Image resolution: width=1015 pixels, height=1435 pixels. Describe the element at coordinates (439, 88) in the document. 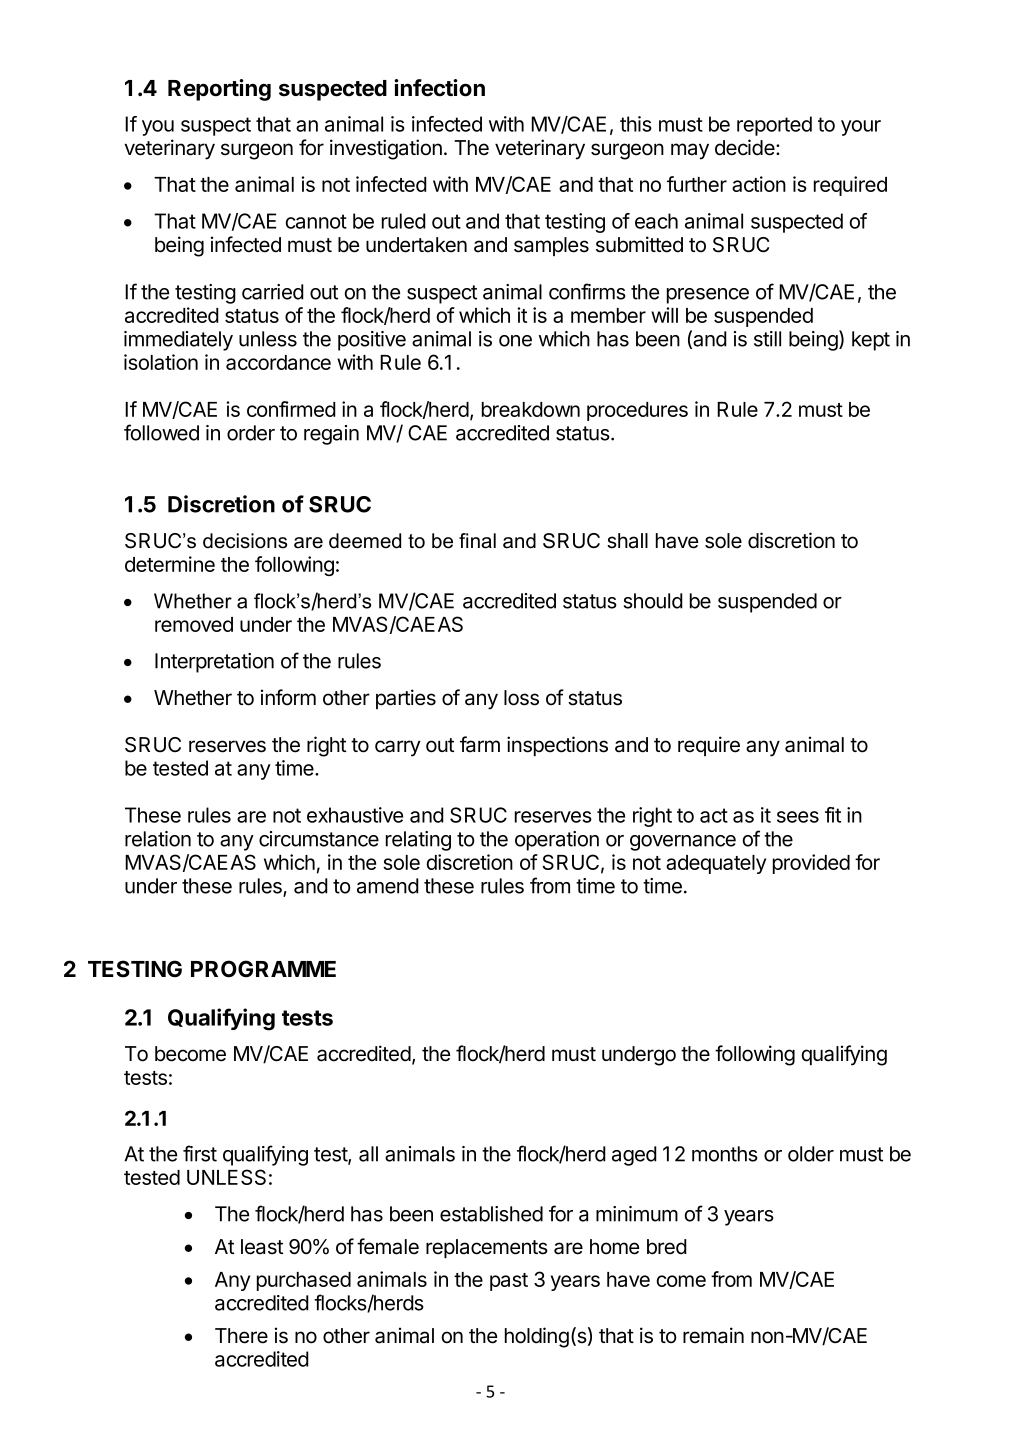

I see `infection` at that location.
